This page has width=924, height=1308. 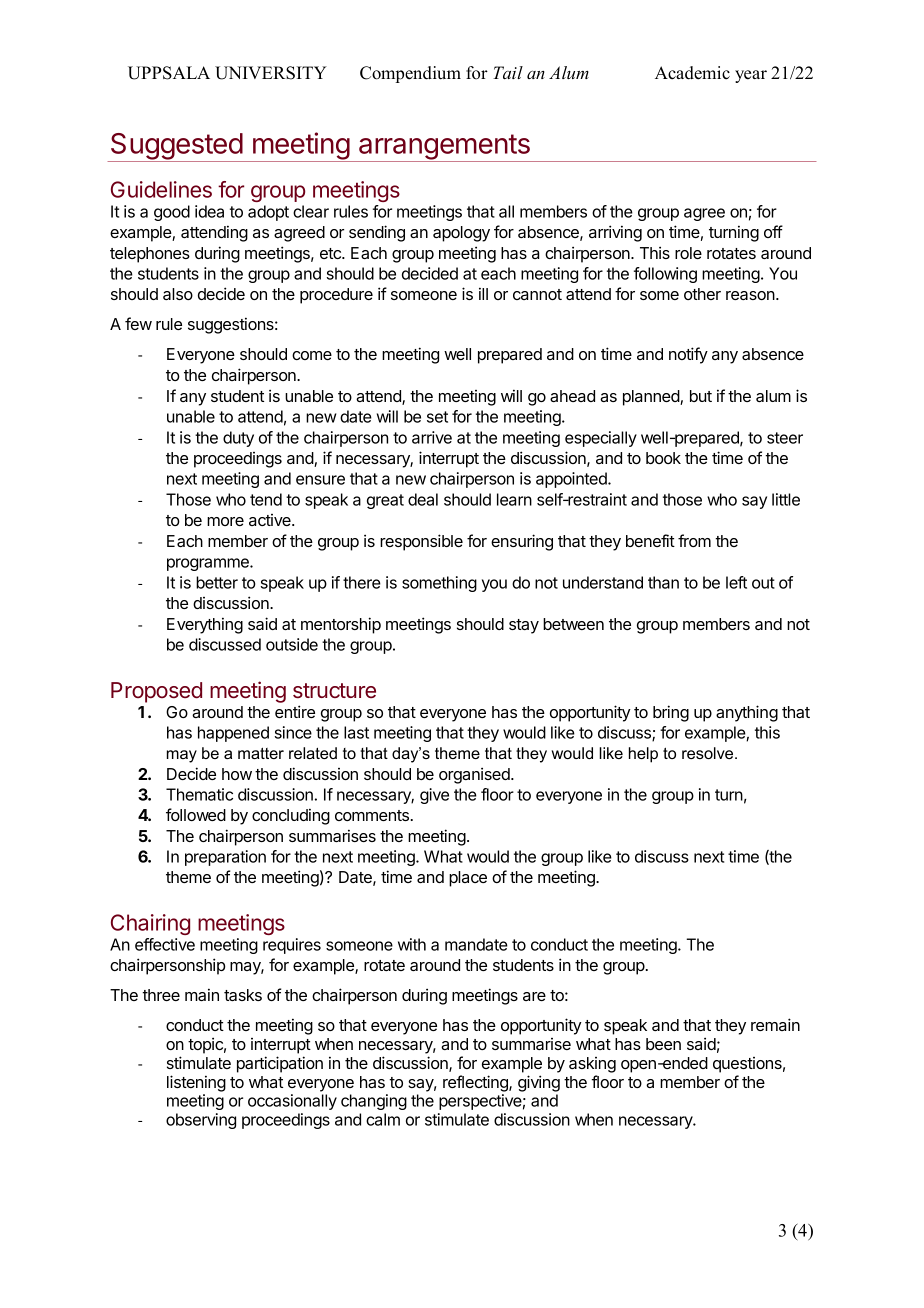 What do you see at coordinates (169, 73) in the page?
I see `UPPSALA` at bounding box center [169, 73].
